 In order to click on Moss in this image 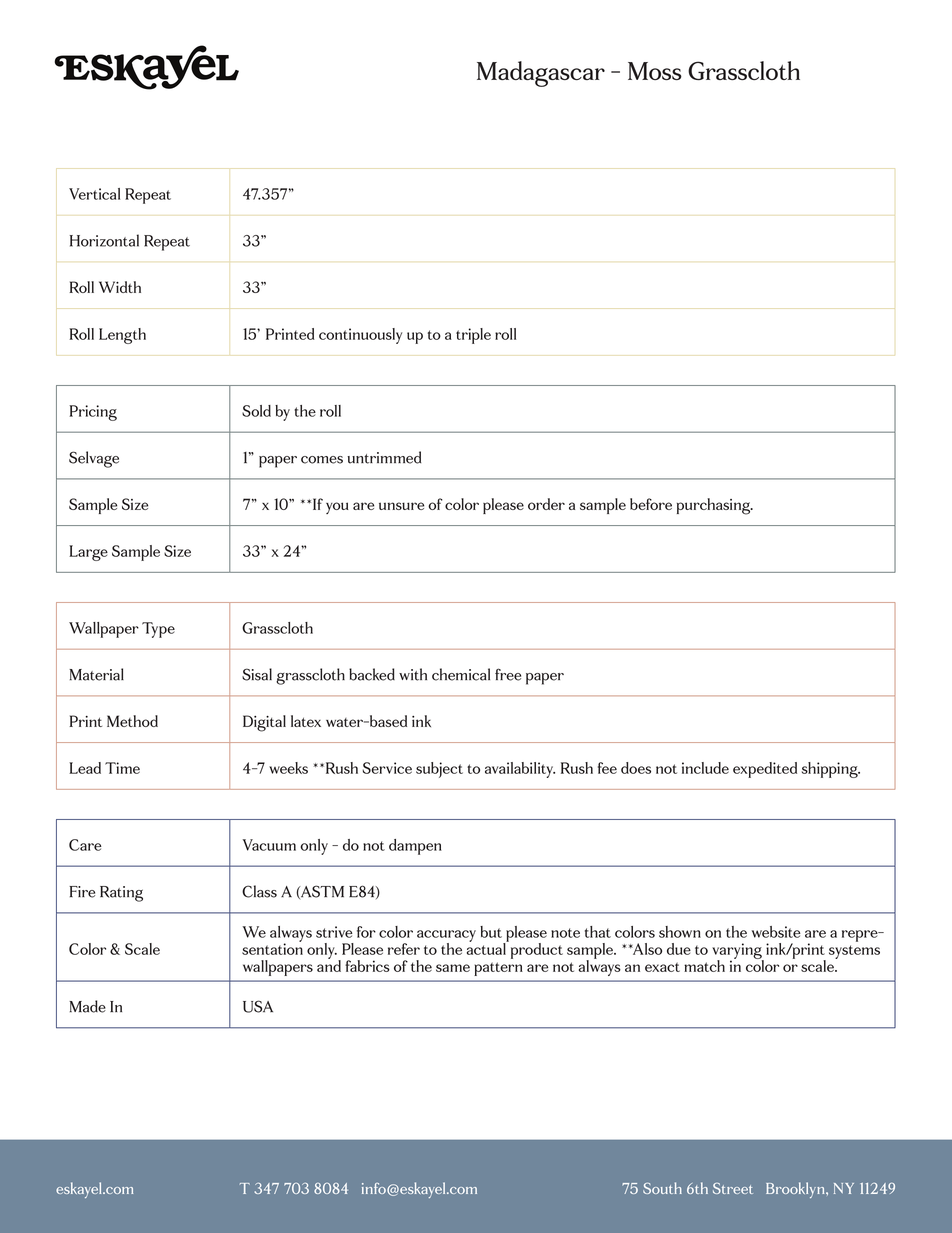, I will do `click(655, 71)`.
